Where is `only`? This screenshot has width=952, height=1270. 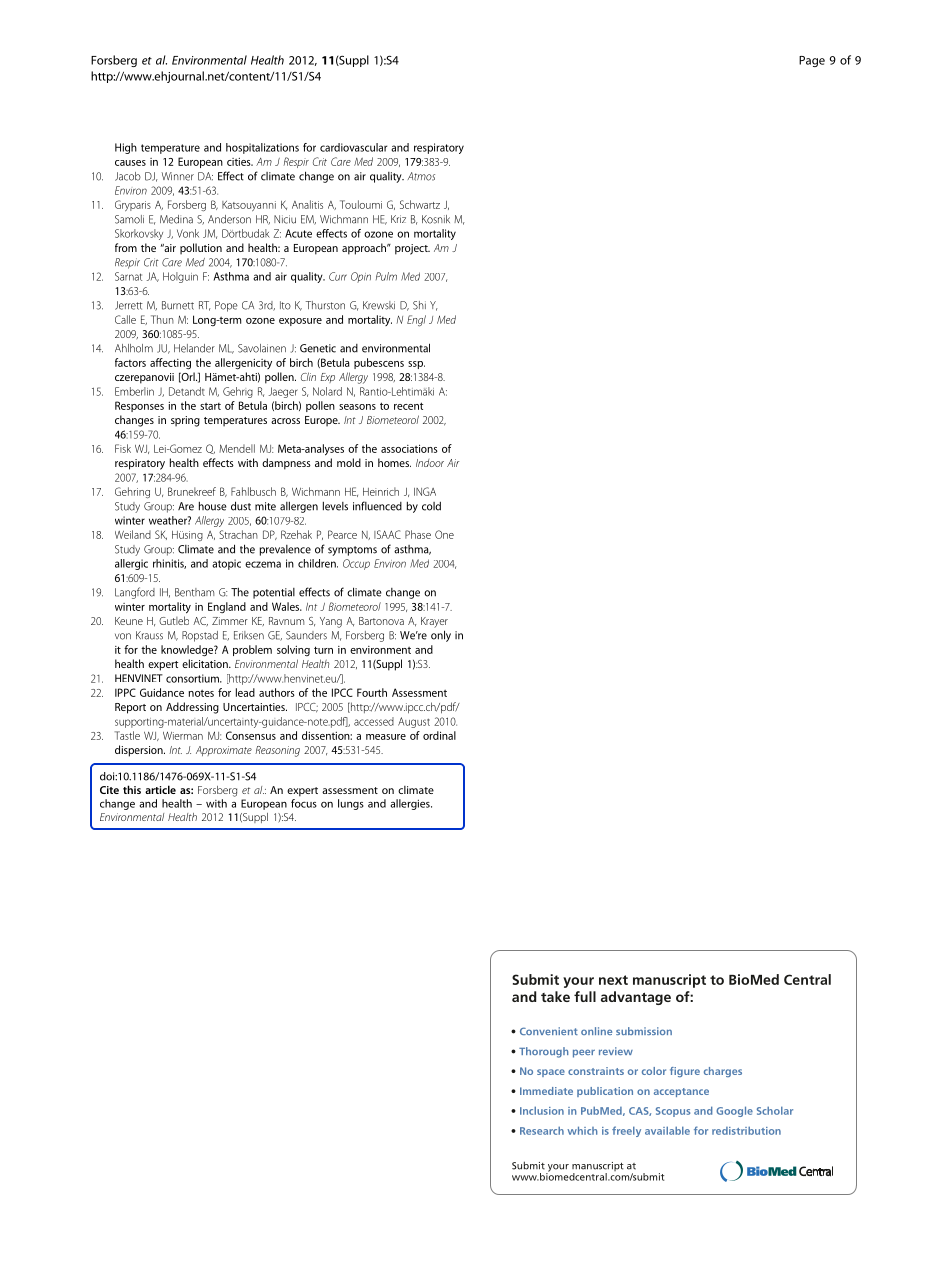 only is located at coordinates (441, 636).
